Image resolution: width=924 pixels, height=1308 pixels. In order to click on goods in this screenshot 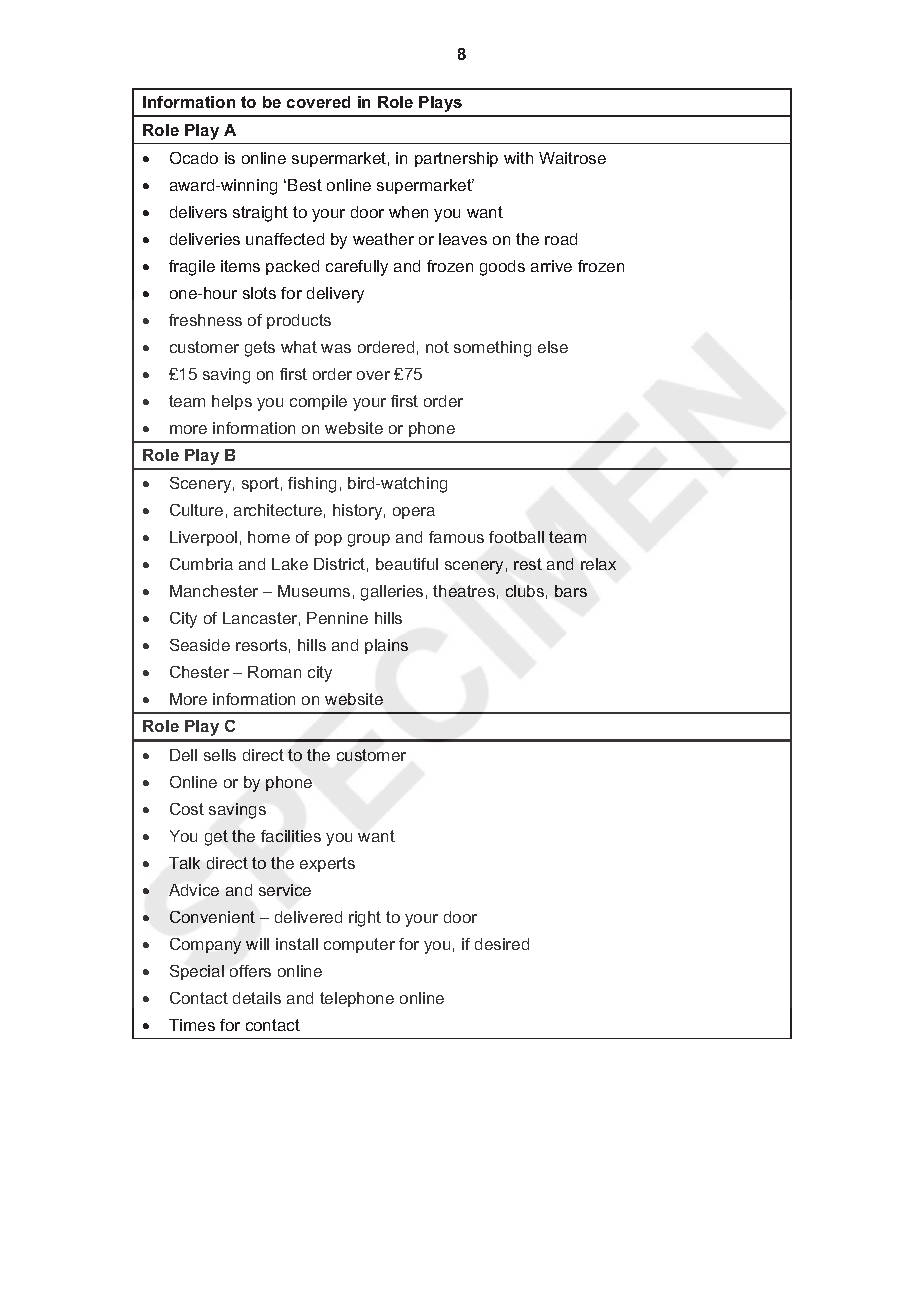, I will do `click(502, 268)`.
